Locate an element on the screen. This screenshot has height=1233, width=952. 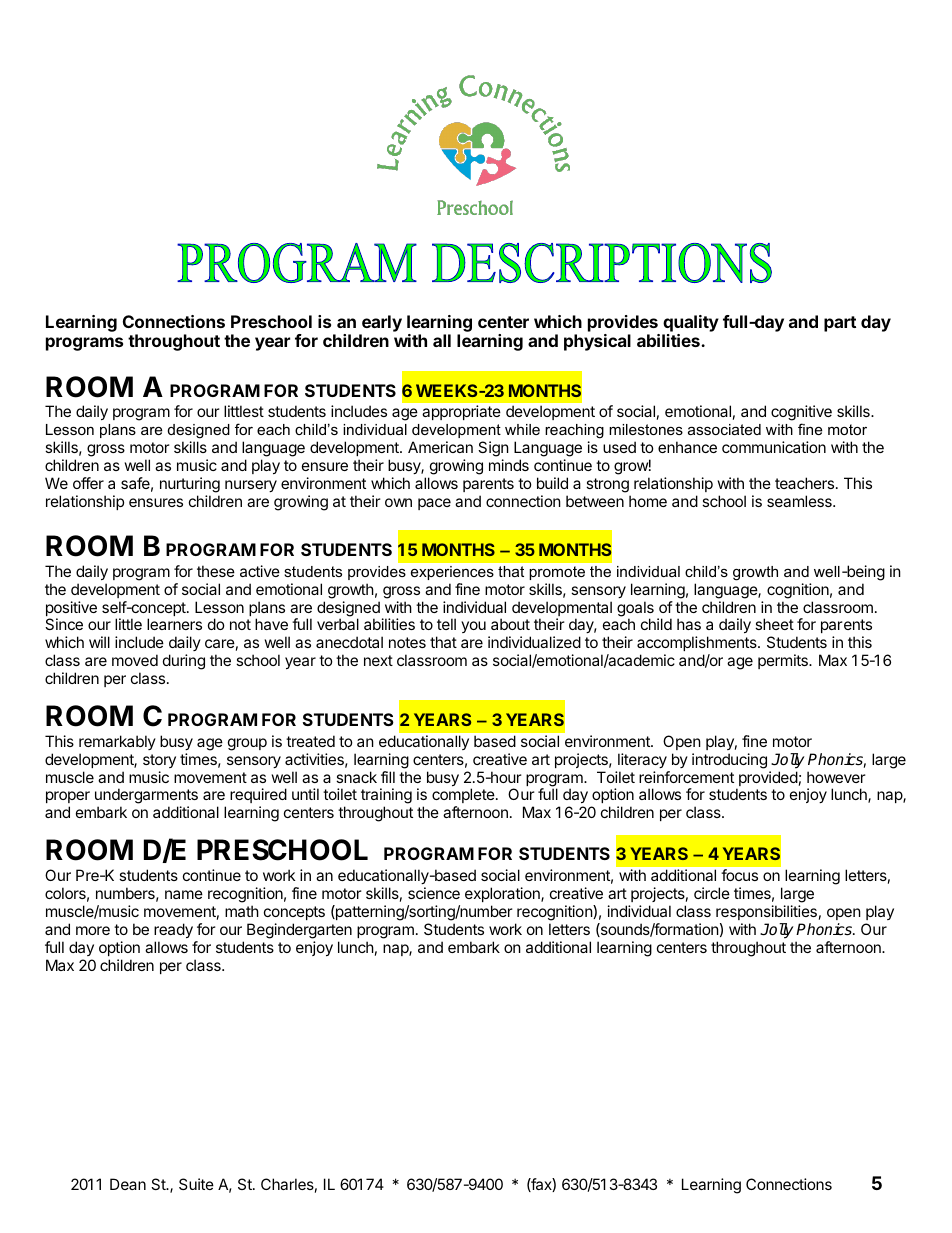
fill is located at coordinates (388, 777).
